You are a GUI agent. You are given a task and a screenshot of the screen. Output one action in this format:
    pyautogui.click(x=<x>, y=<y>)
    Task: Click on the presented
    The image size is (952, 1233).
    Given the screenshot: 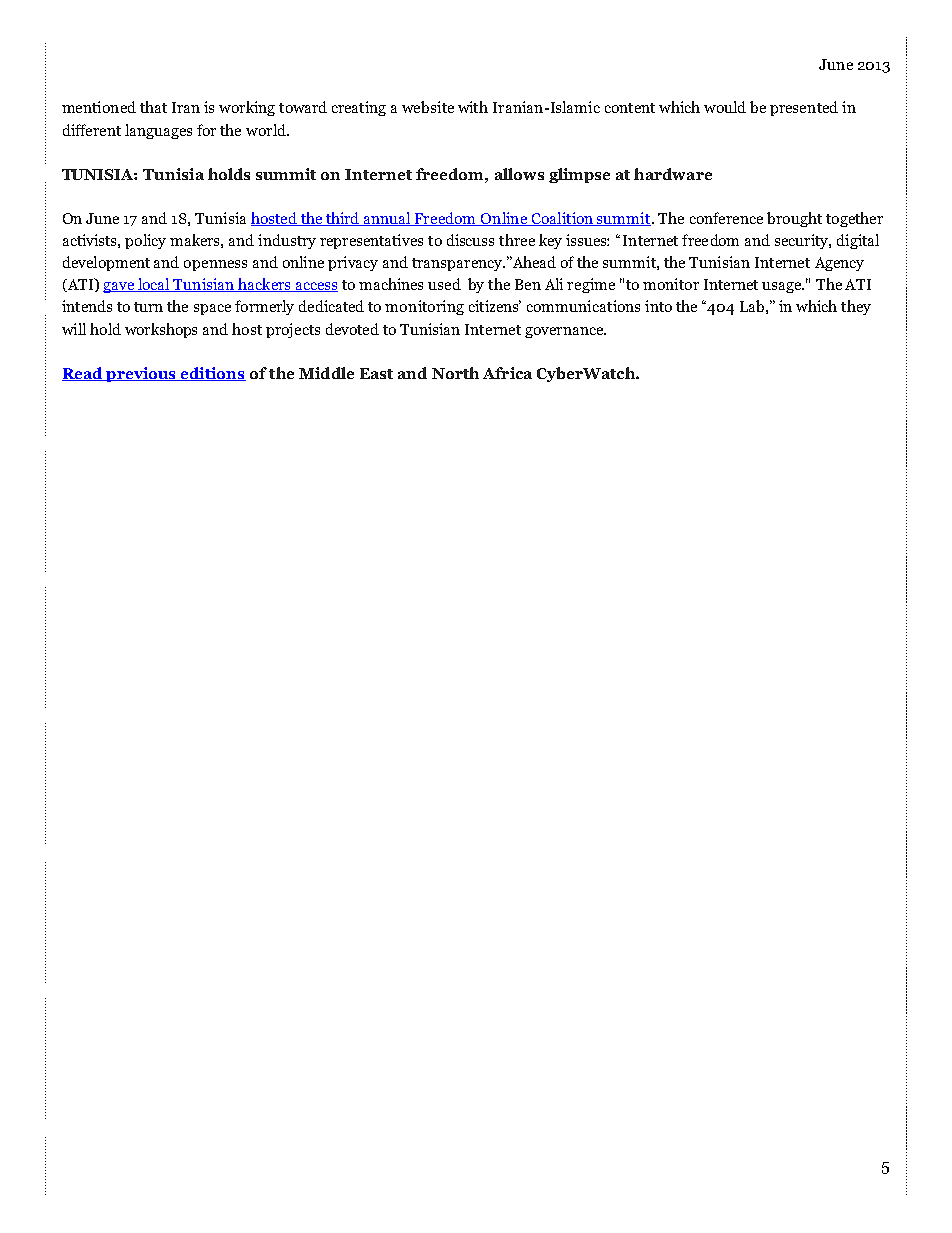 What is the action you would take?
    pyautogui.click(x=804, y=108)
